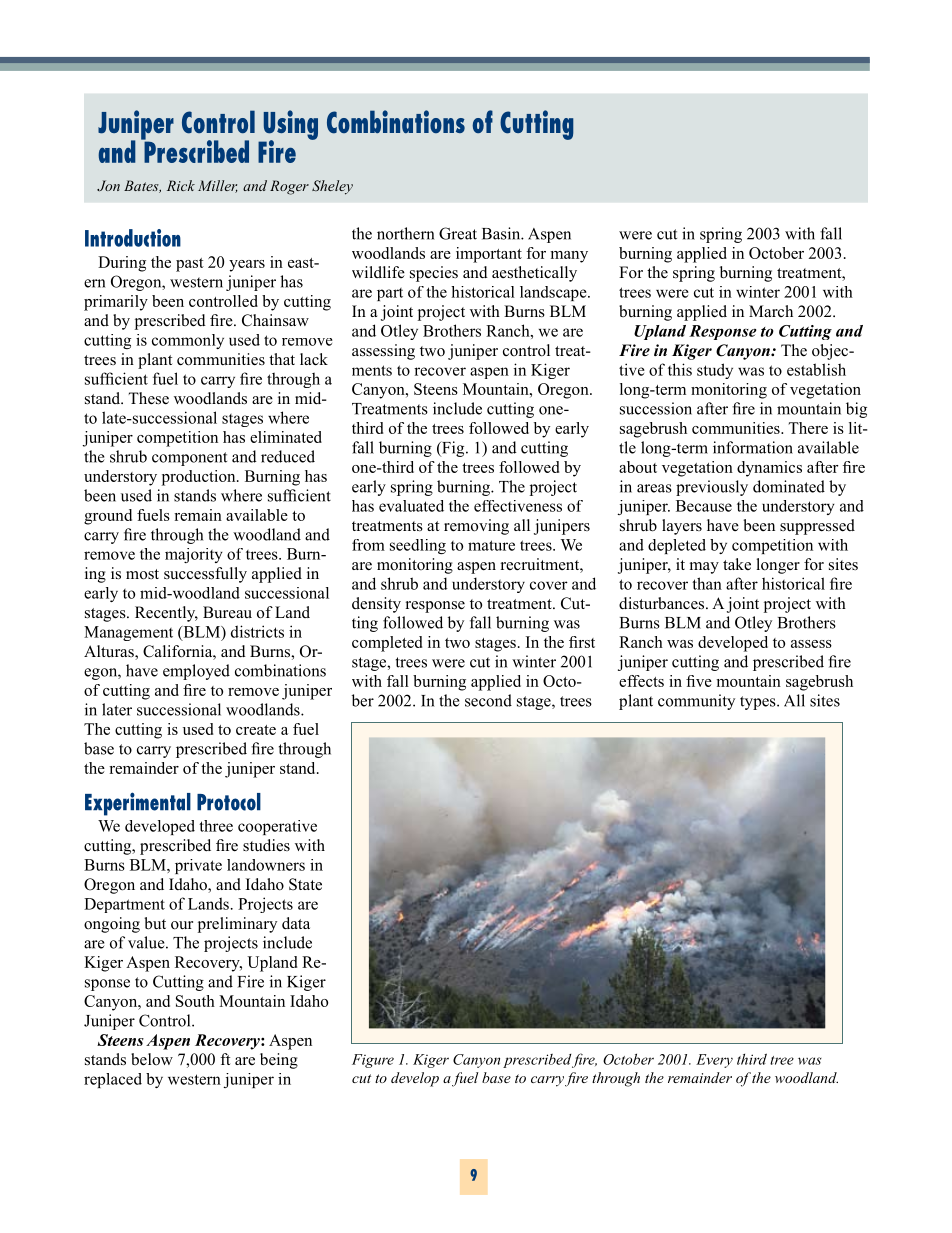 The image size is (952, 1233). What do you see at coordinates (491, 545) in the screenshot?
I see `mature` at bounding box center [491, 545].
